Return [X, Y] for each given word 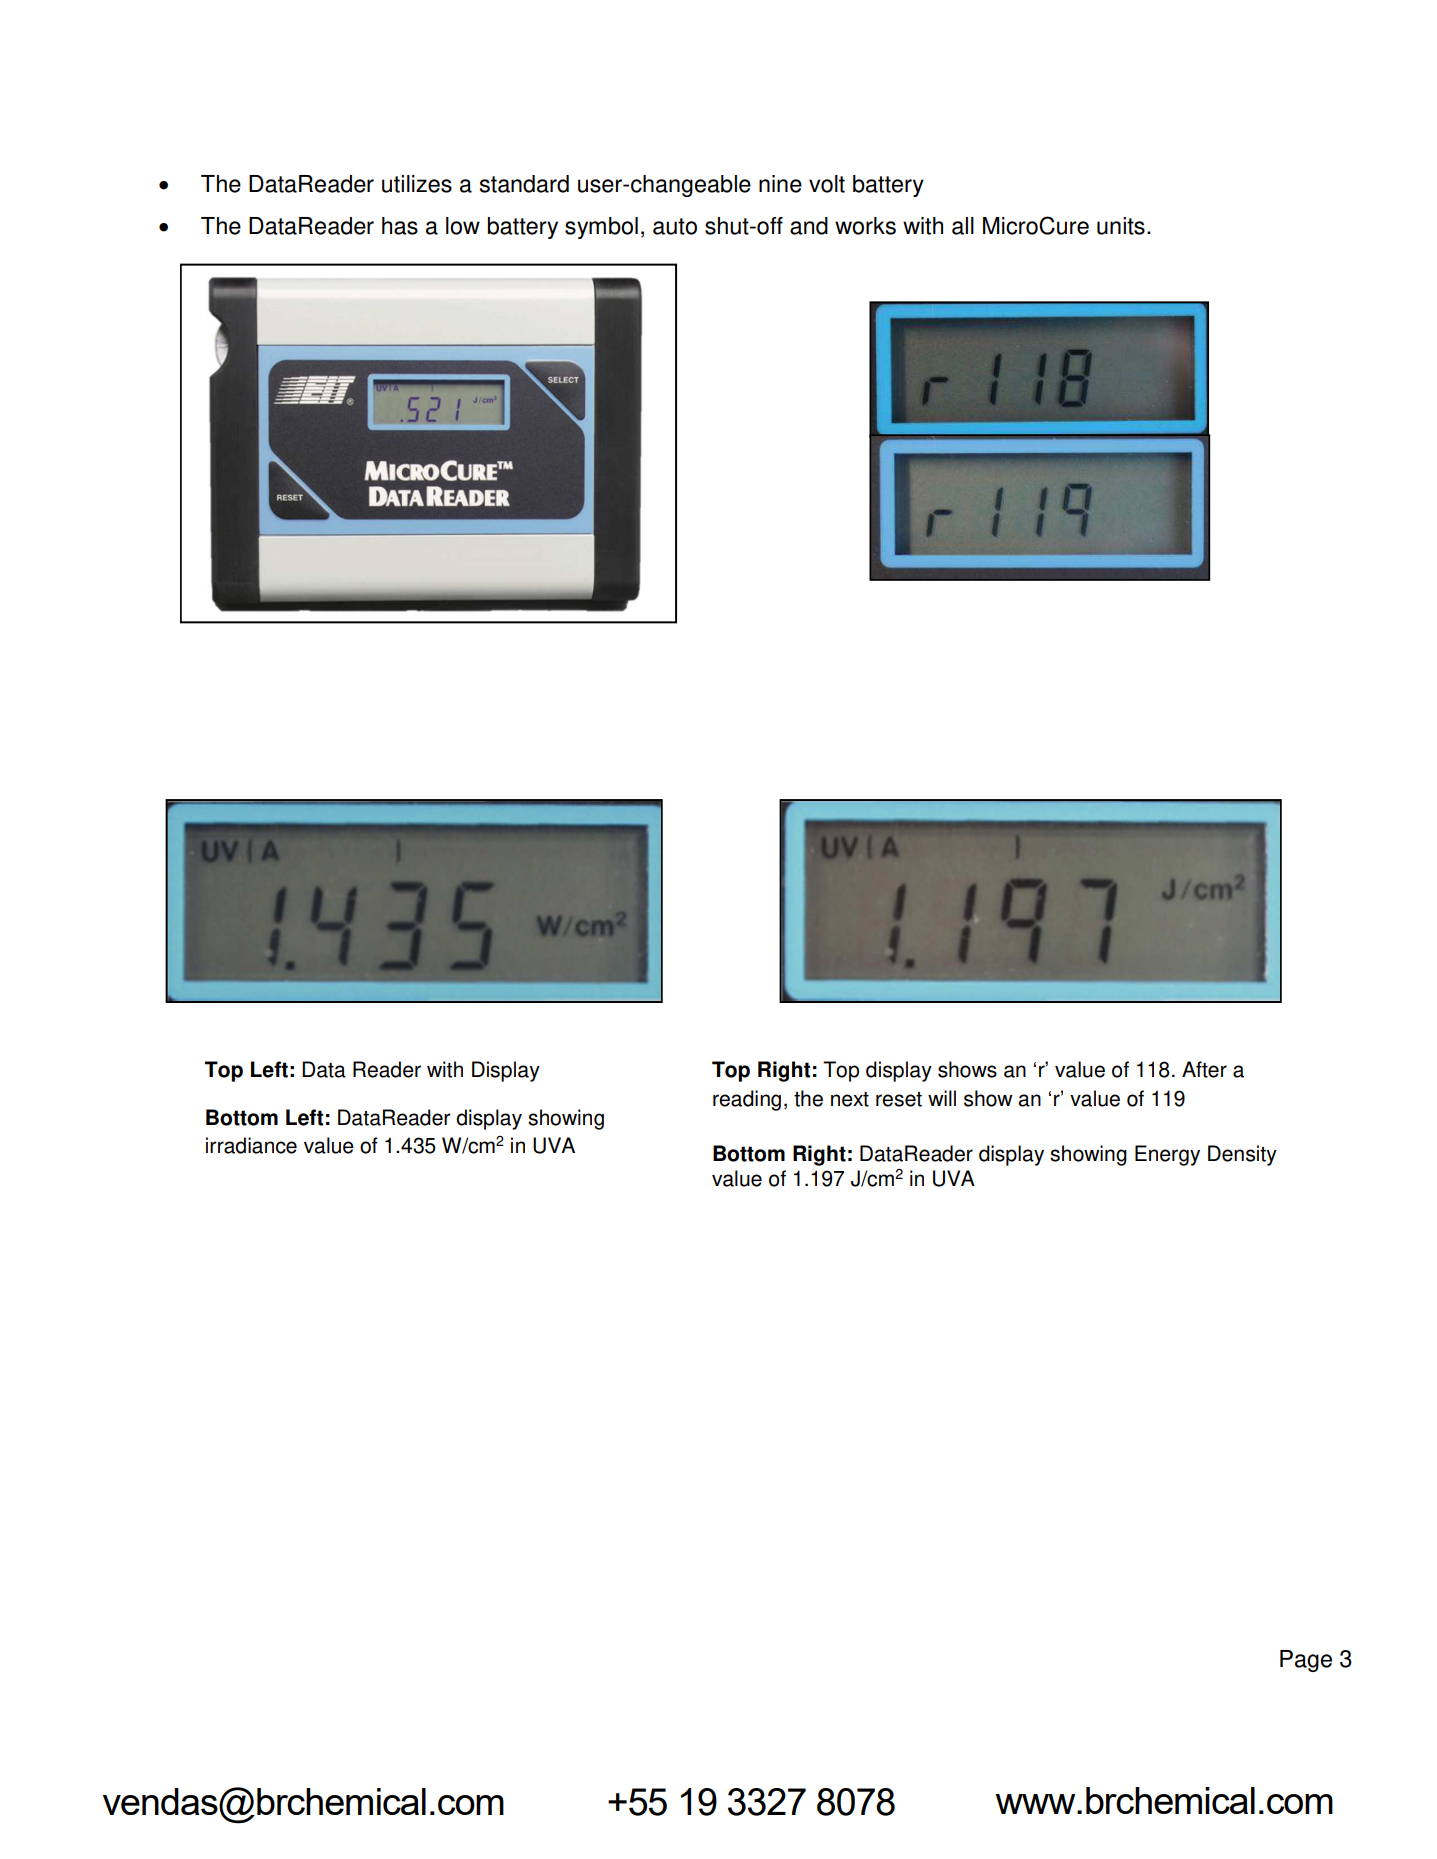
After [1204, 1069]
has [400, 226]
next [850, 1099]
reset [899, 1099]
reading [747, 1100]
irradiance [251, 1145]
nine [780, 184]
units [1121, 226]
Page [1306, 1661]
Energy [1167, 1155]
